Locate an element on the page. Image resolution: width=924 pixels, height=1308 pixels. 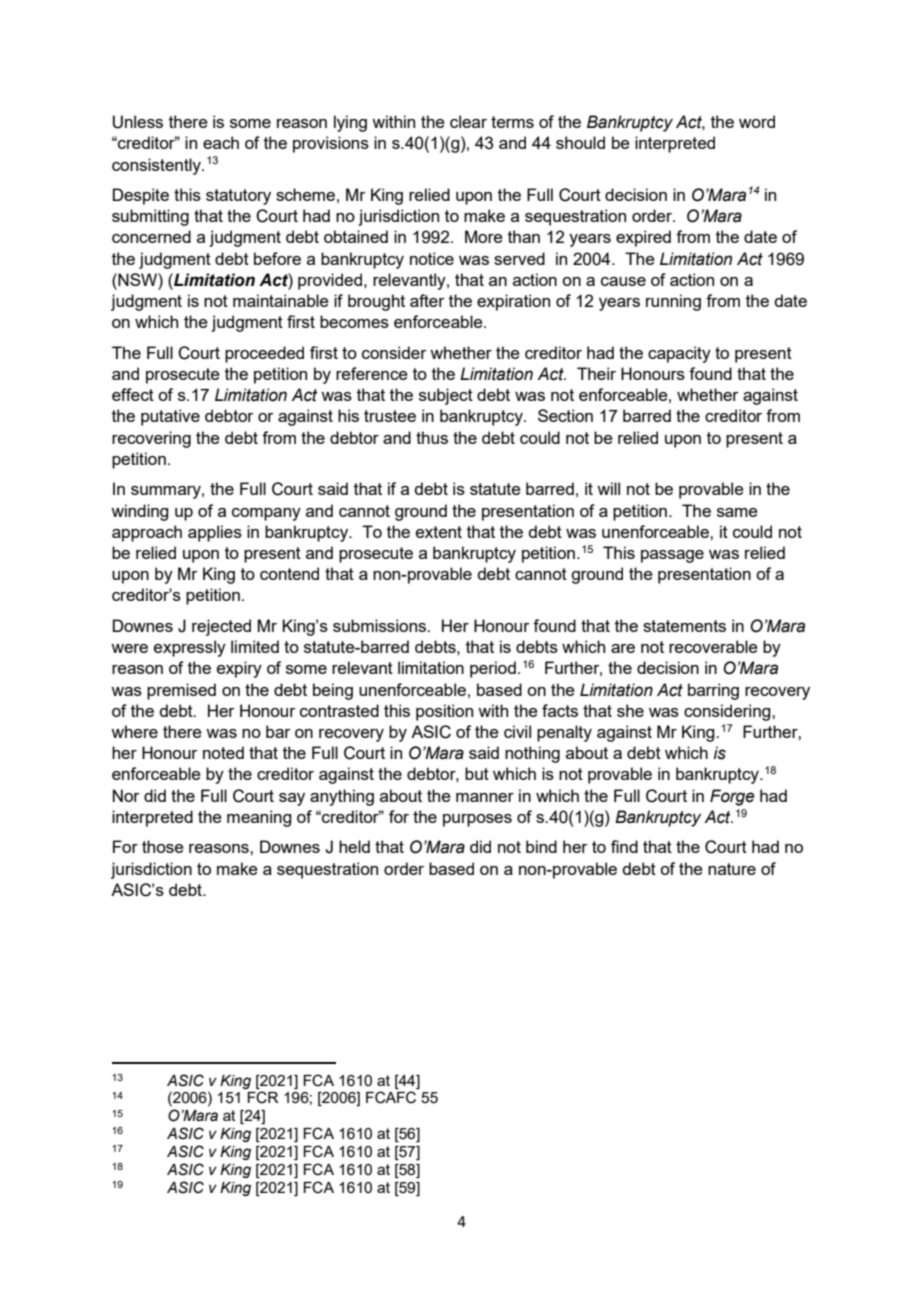
FCR is located at coordinates (262, 1097).
